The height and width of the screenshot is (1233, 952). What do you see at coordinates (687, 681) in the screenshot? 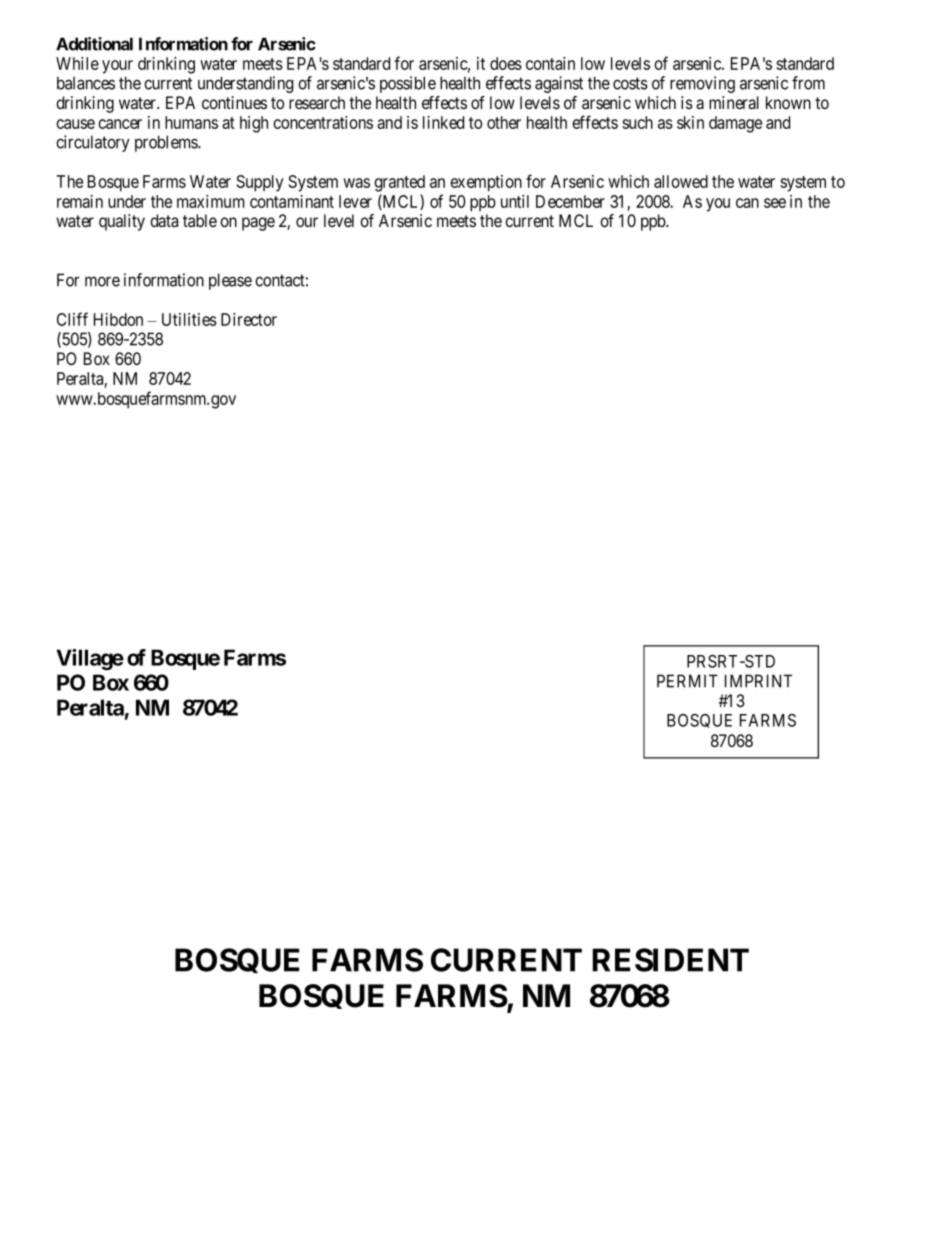
I see `PERMIT` at bounding box center [687, 681].
